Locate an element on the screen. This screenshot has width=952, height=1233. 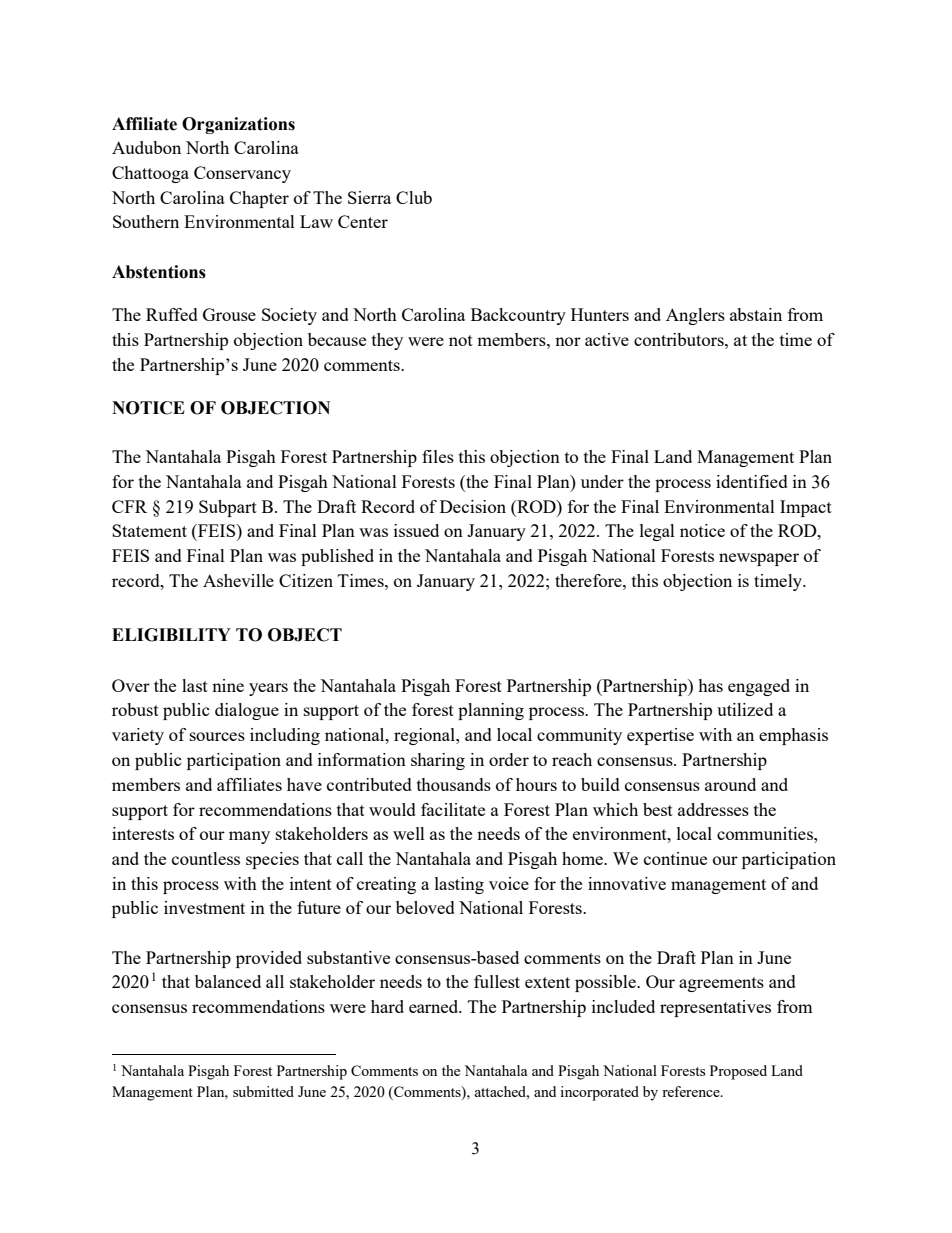
abstain is located at coordinates (756, 314).
